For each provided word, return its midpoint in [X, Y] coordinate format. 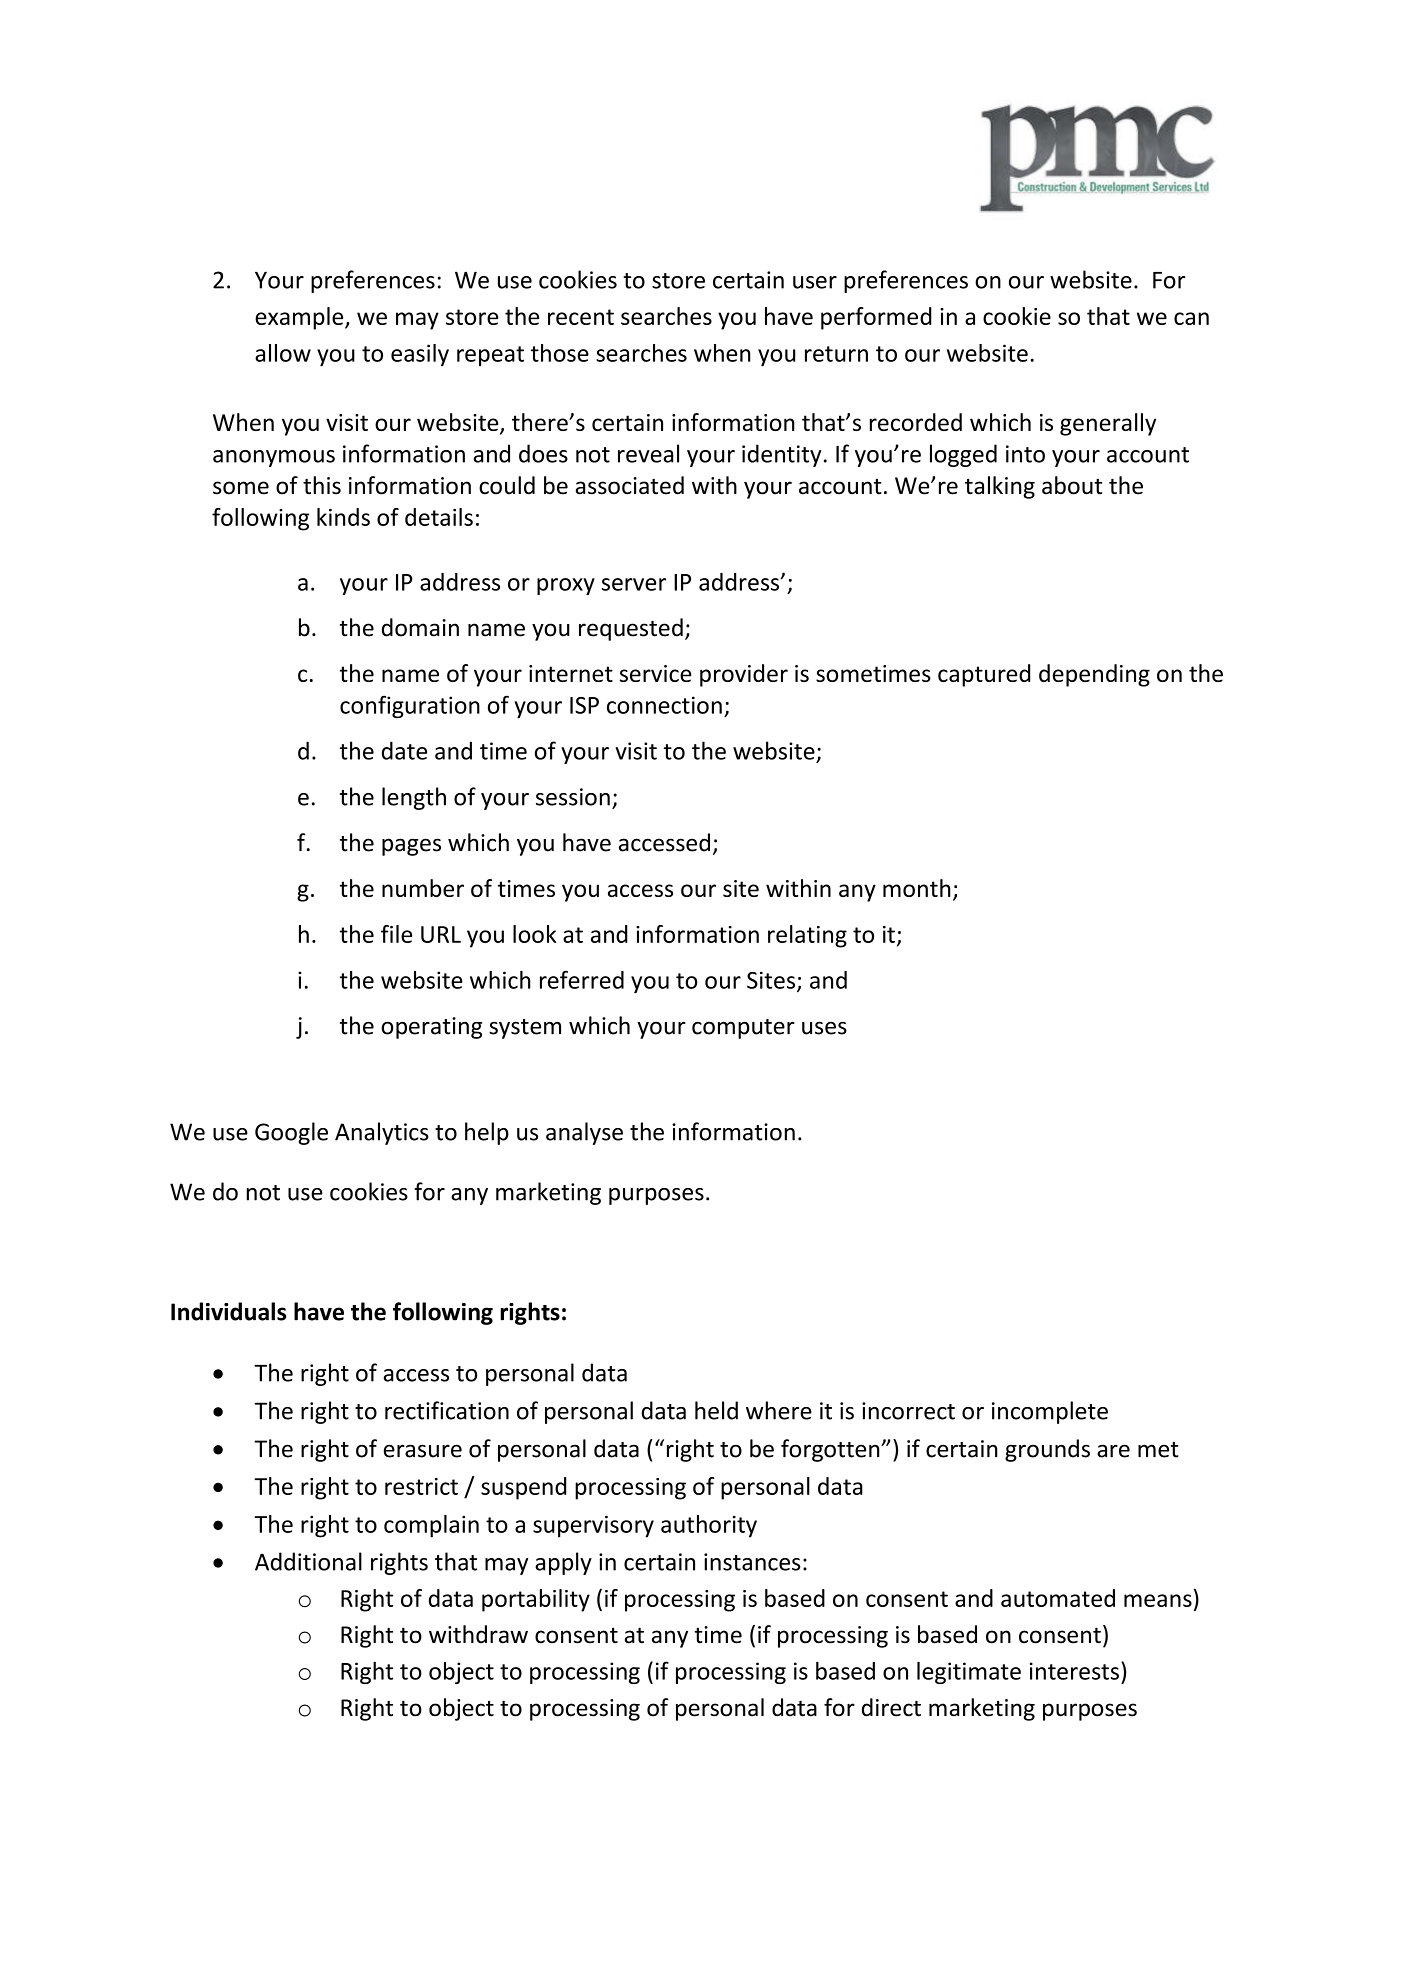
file [396, 934]
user [815, 282]
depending [1094, 675]
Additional [308, 1561]
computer [743, 1029]
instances [752, 1562]
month [917, 888]
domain [420, 627]
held [716, 1410]
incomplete [1050, 1412]
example [300, 318]
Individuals [228, 1311]
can [1191, 318]
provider [744, 675]
